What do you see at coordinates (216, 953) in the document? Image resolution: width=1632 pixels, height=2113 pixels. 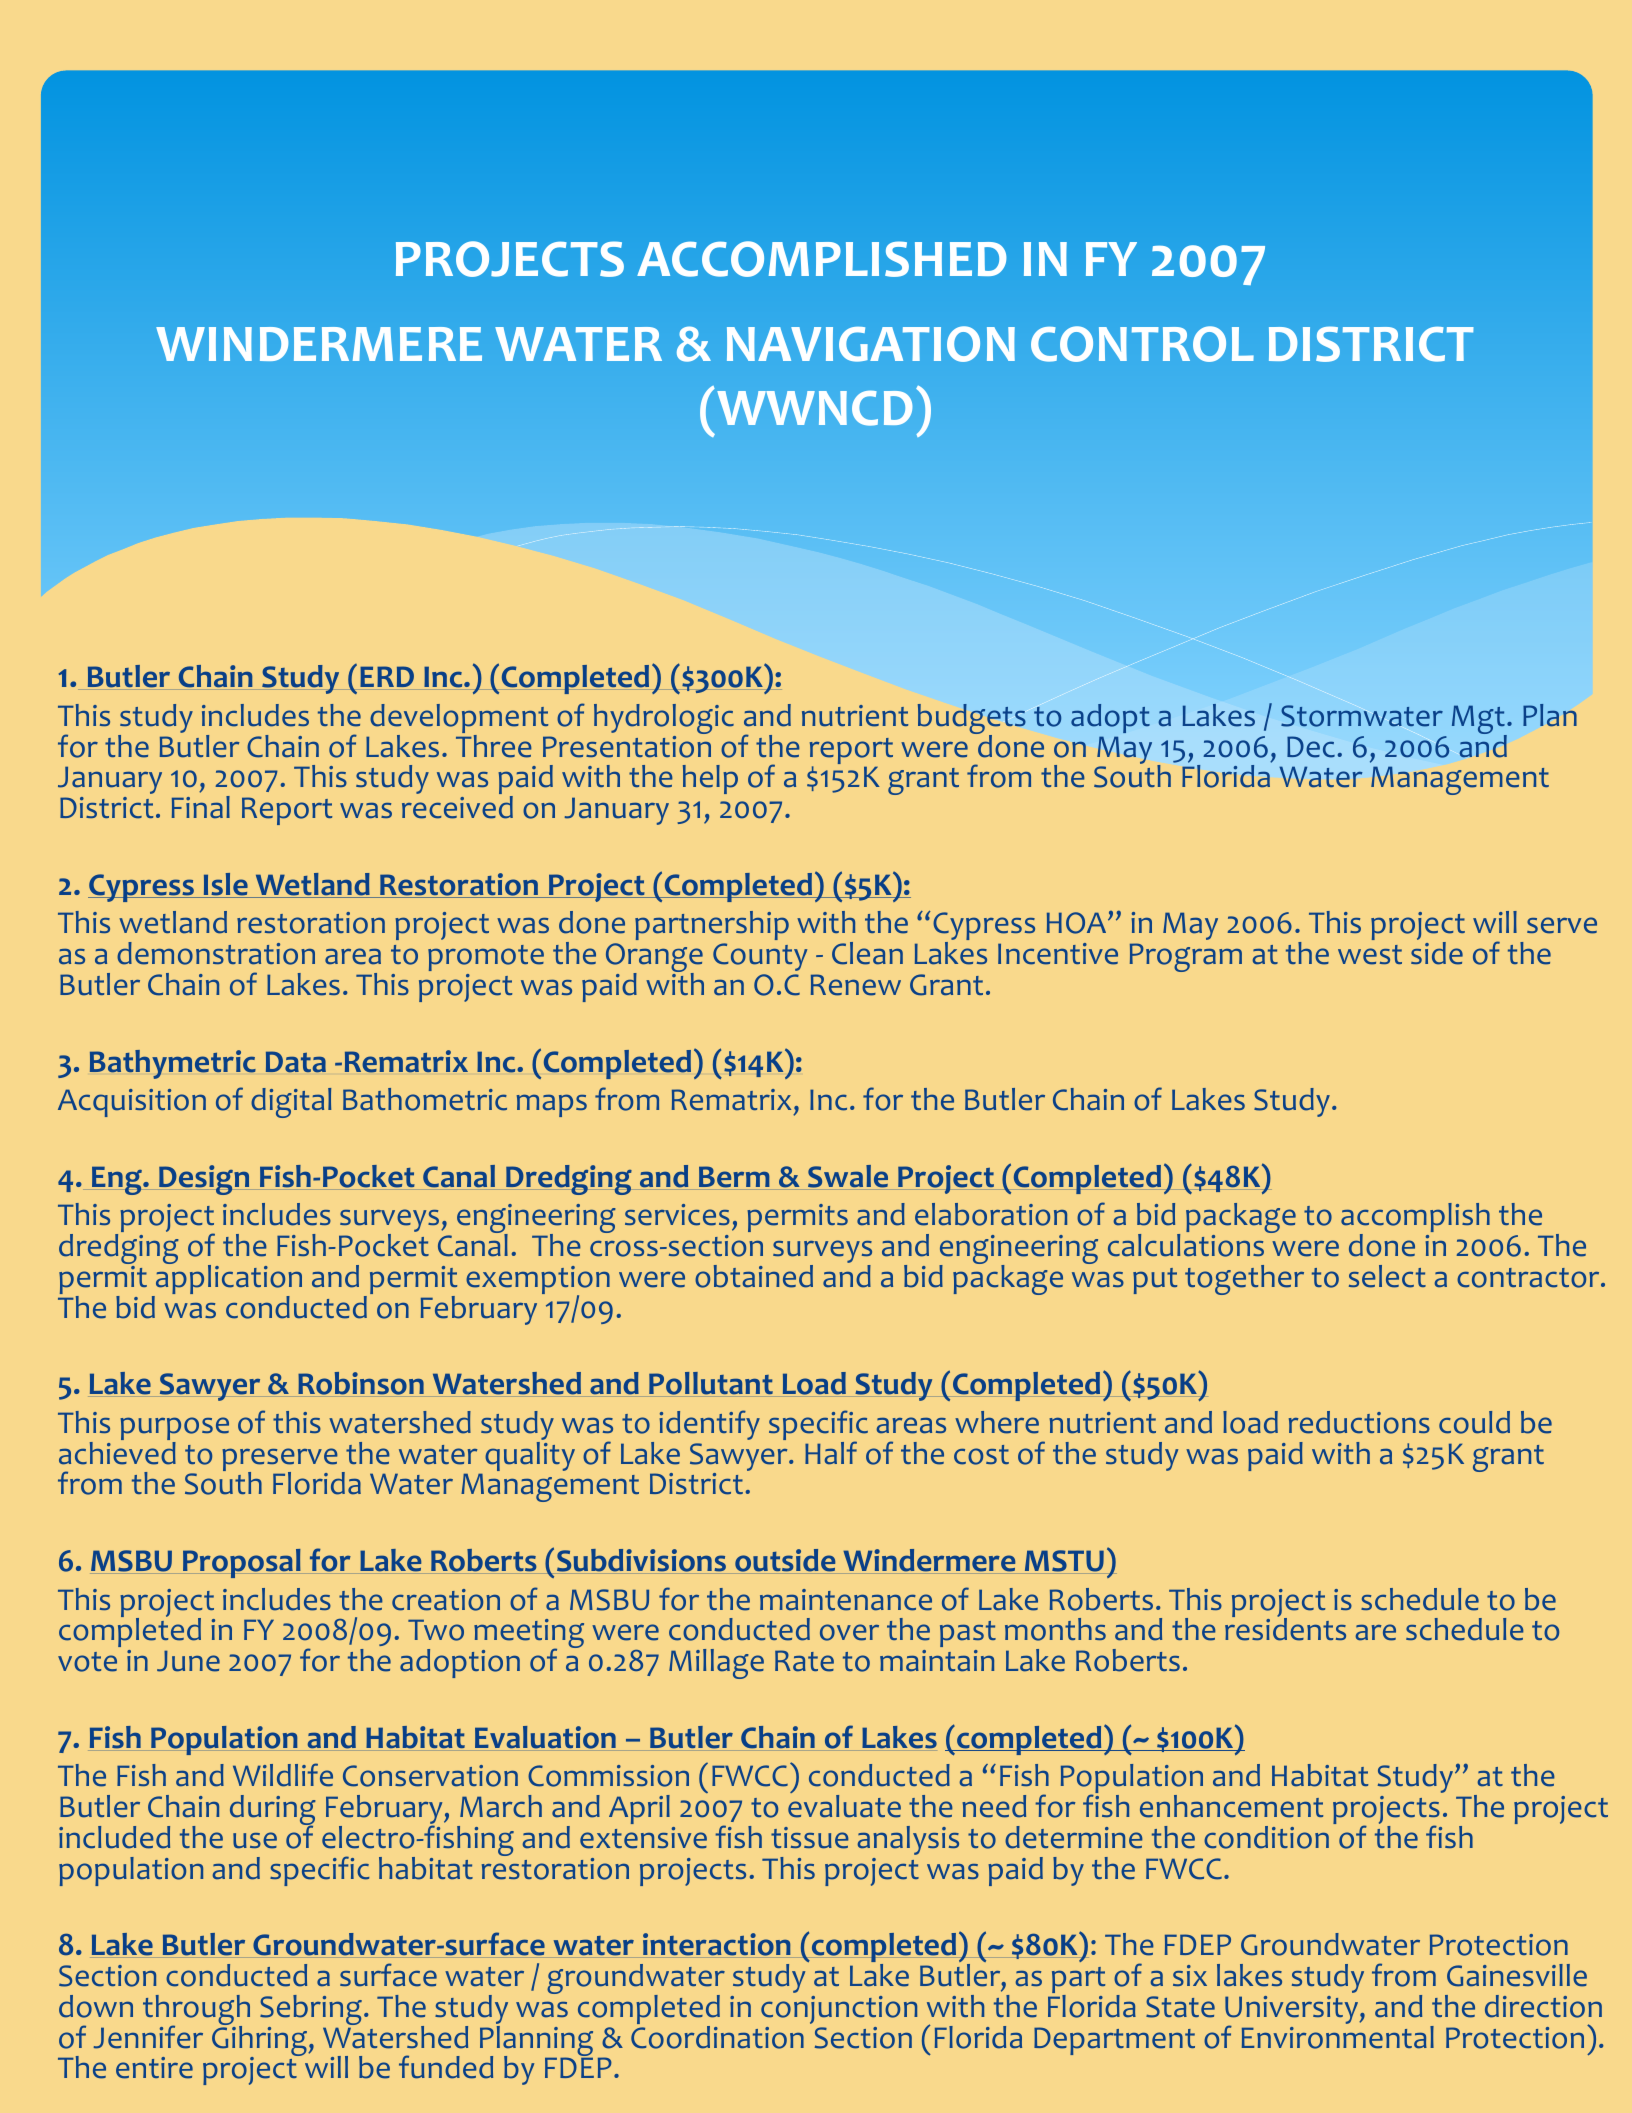 I see `demonstration` at bounding box center [216, 953].
